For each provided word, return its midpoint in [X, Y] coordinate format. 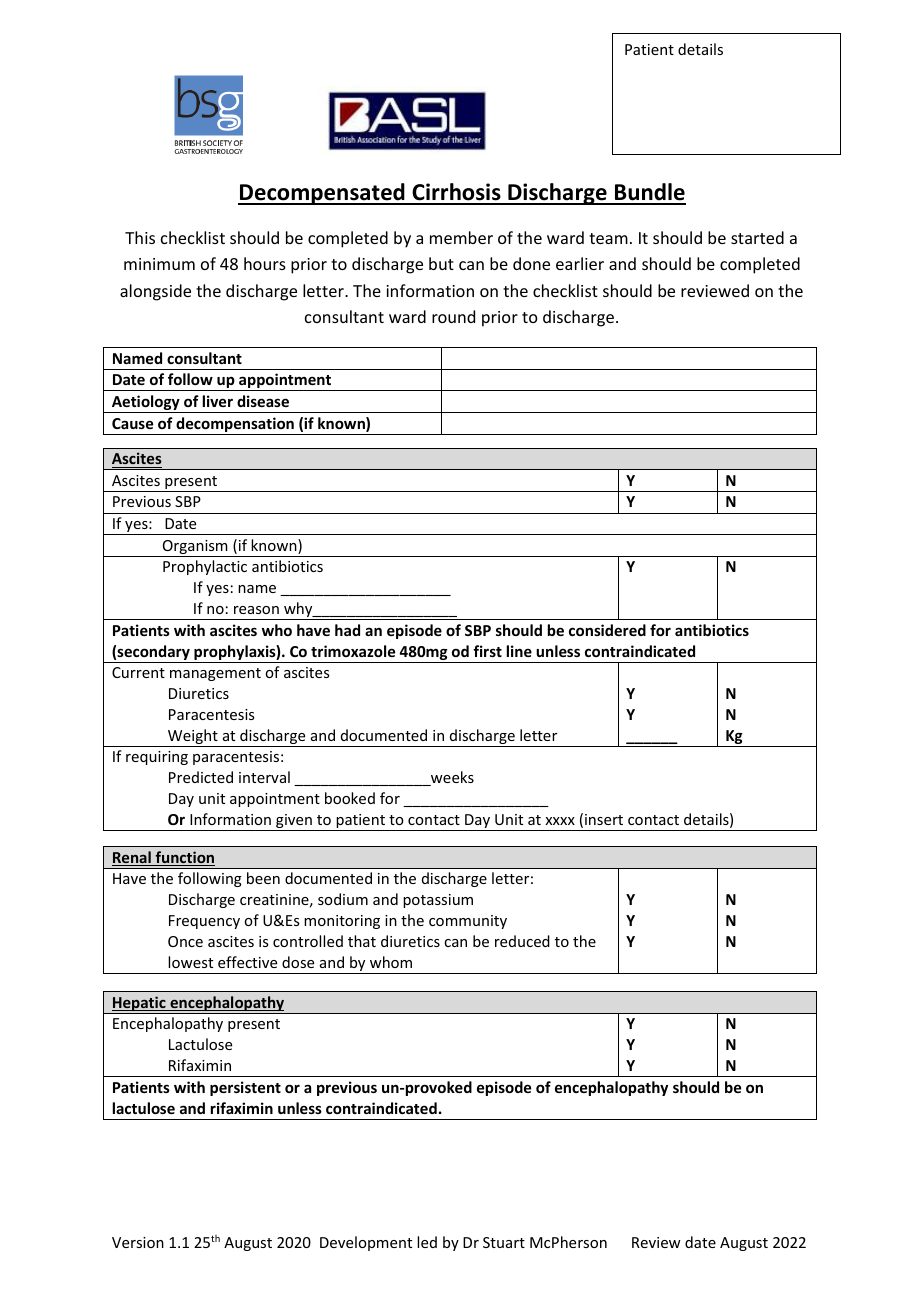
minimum [159, 264]
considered [607, 630]
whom [391, 962]
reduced [522, 941]
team [608, 238]
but [441, 263]
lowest [190, 962]
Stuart [504, 1242]
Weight [193, 738]
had [347, 630]
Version [138, 1242]
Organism [195, 548]
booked [350, 798]
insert [604, 819]
